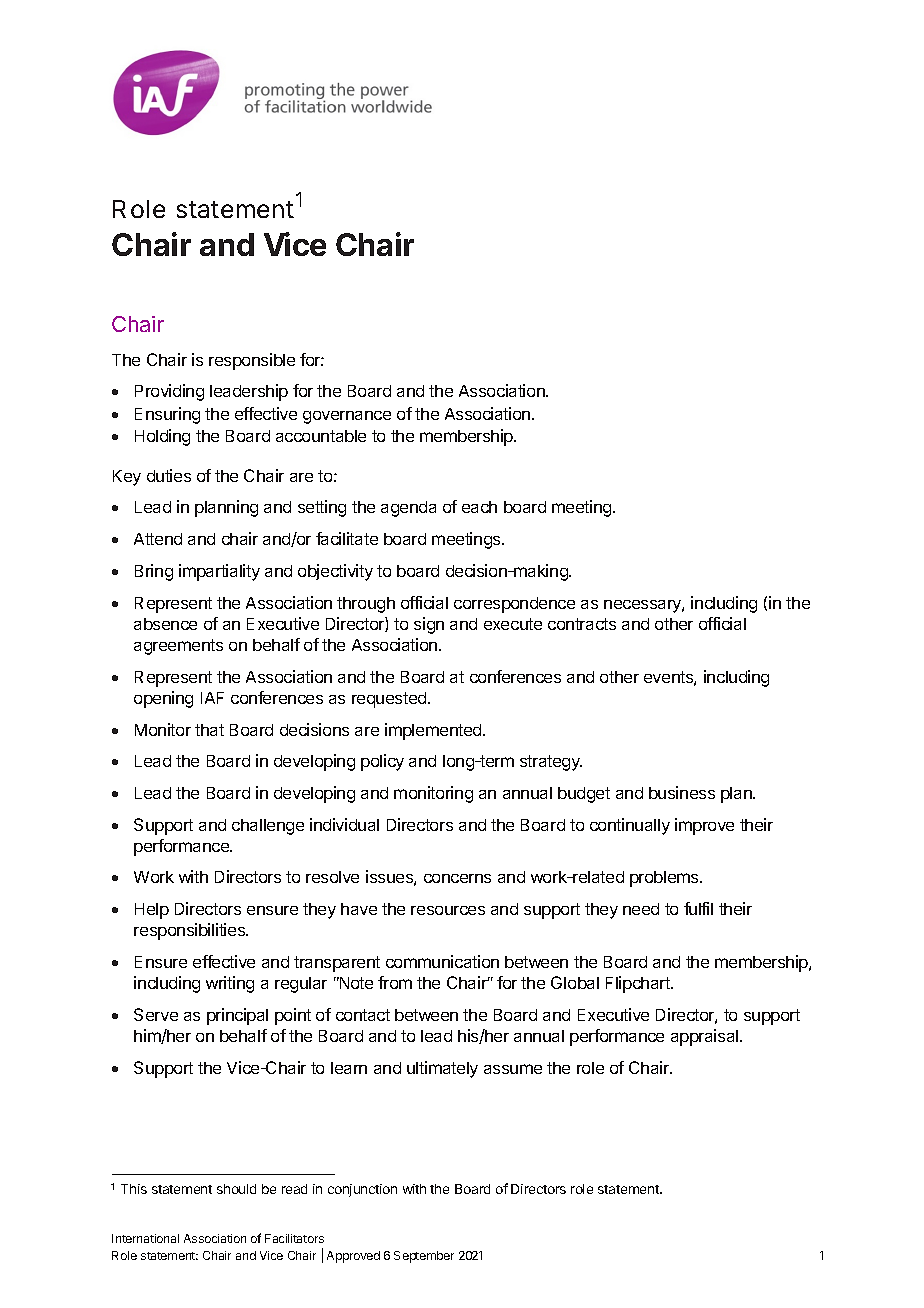  I want to click on each, so click(479, 507).
